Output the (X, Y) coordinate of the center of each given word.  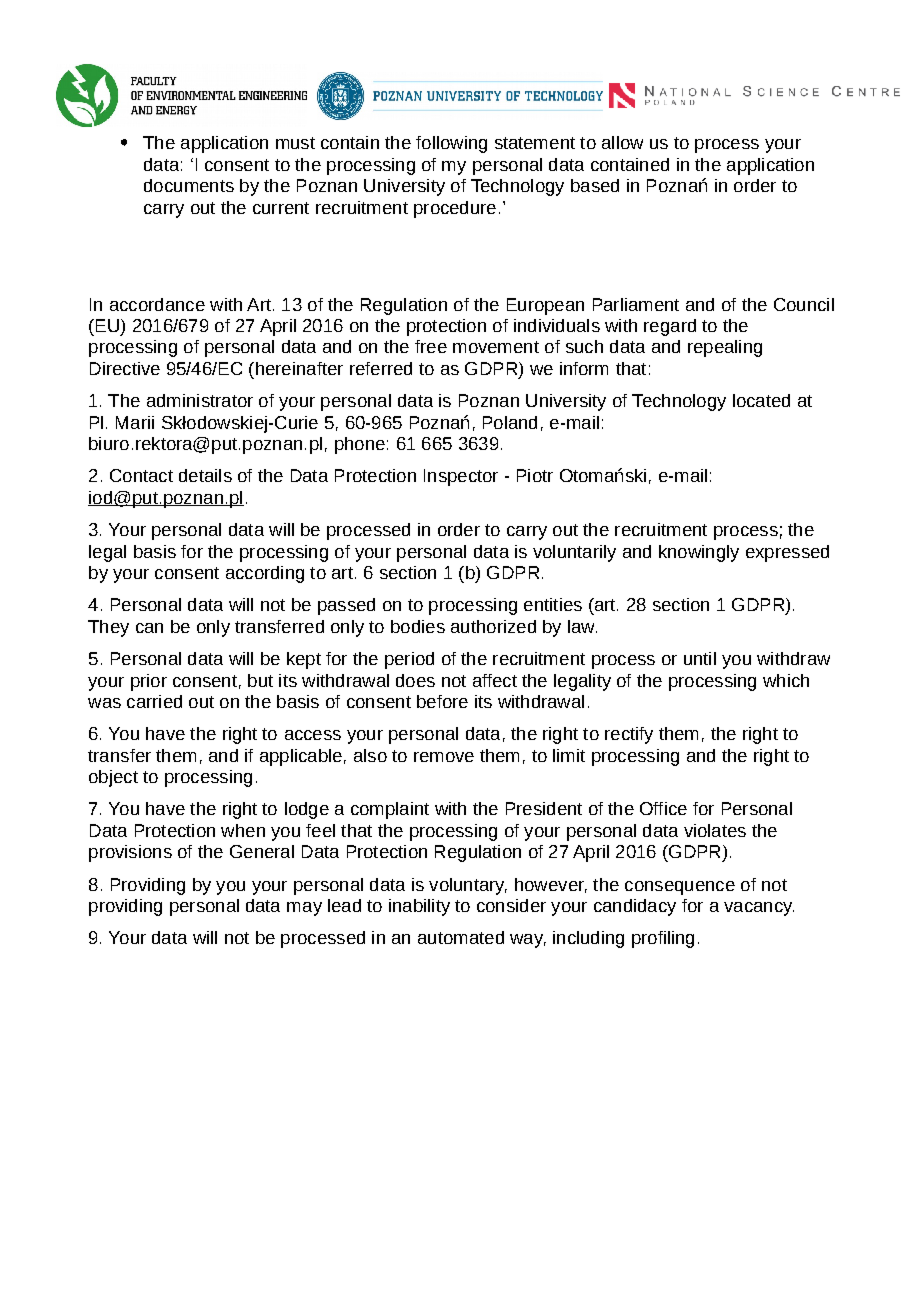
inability (419, 907)
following (451, 144)
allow (622, 142)
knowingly (699, 553)
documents (189, 185)
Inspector (461, 477)
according (265, 574)
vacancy (759, 909)
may (304, 909)
